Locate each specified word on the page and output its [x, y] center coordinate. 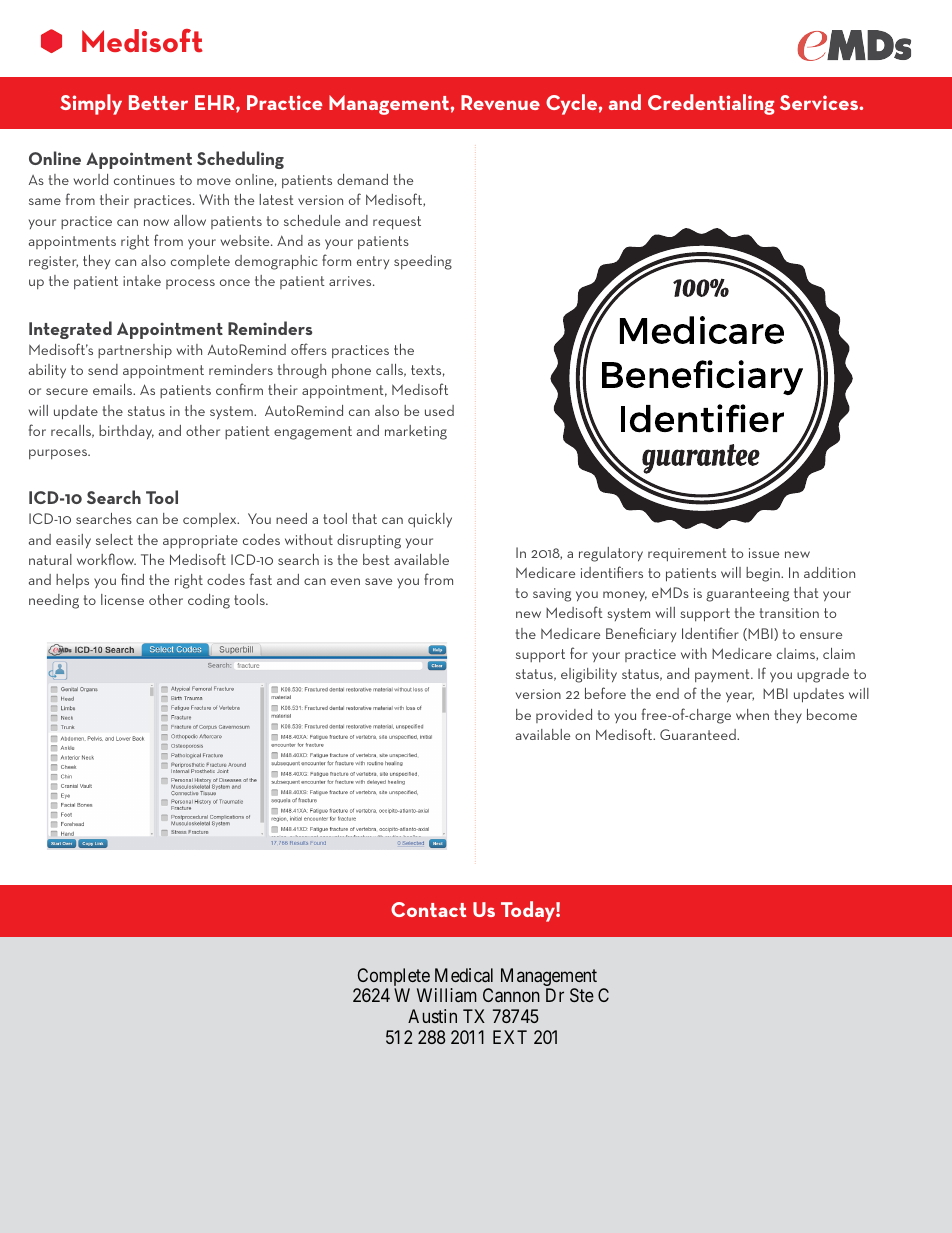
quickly [430, 520]
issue [764, 553]
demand [362, 179]
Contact [428, 909]
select [114, 539]
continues [144, 180]
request [397, 223]
